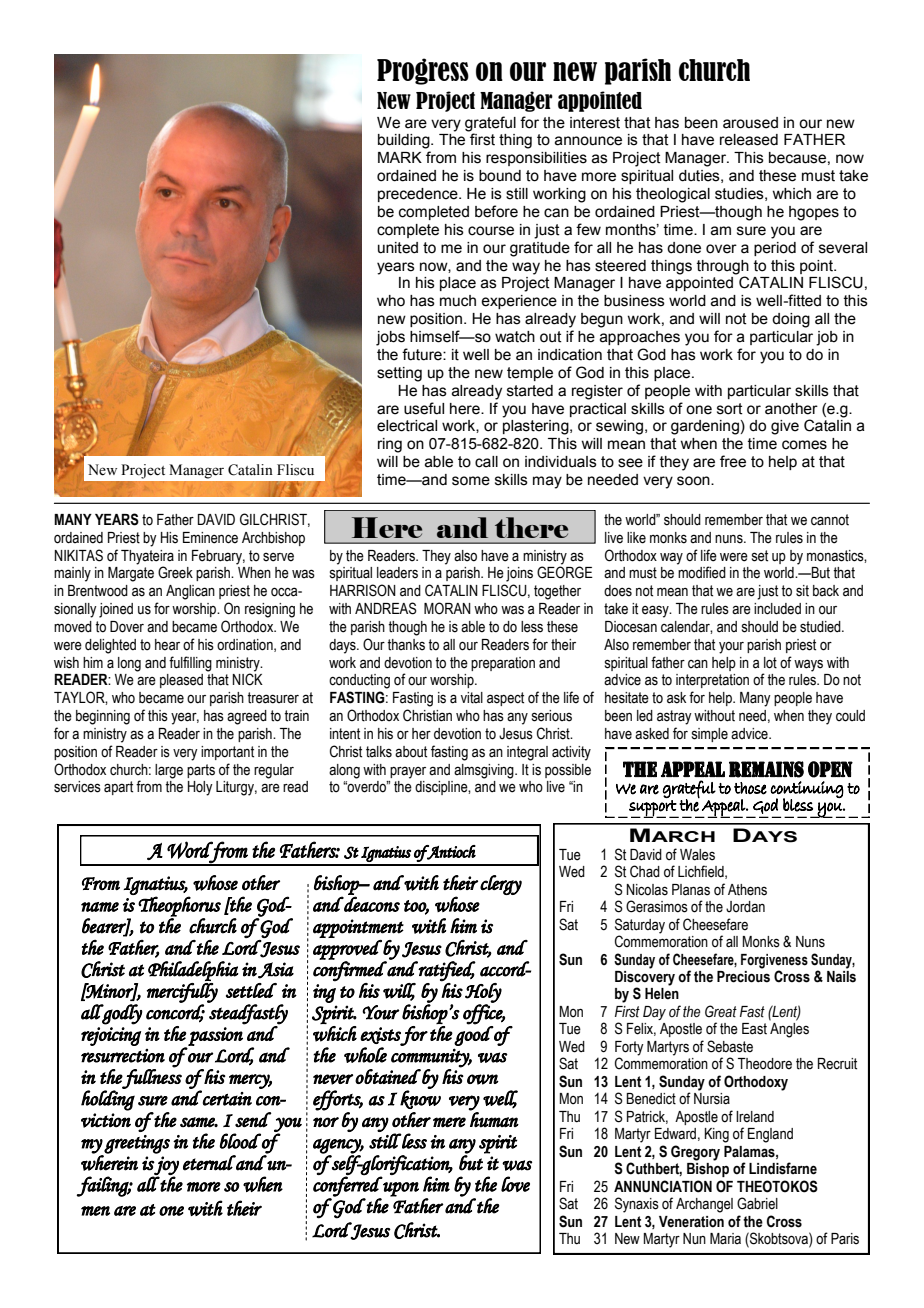 The width and height of the page is (924, 1308). Describe the element at coordinates (423, 71) in the page. I see `Progress` at that location.
